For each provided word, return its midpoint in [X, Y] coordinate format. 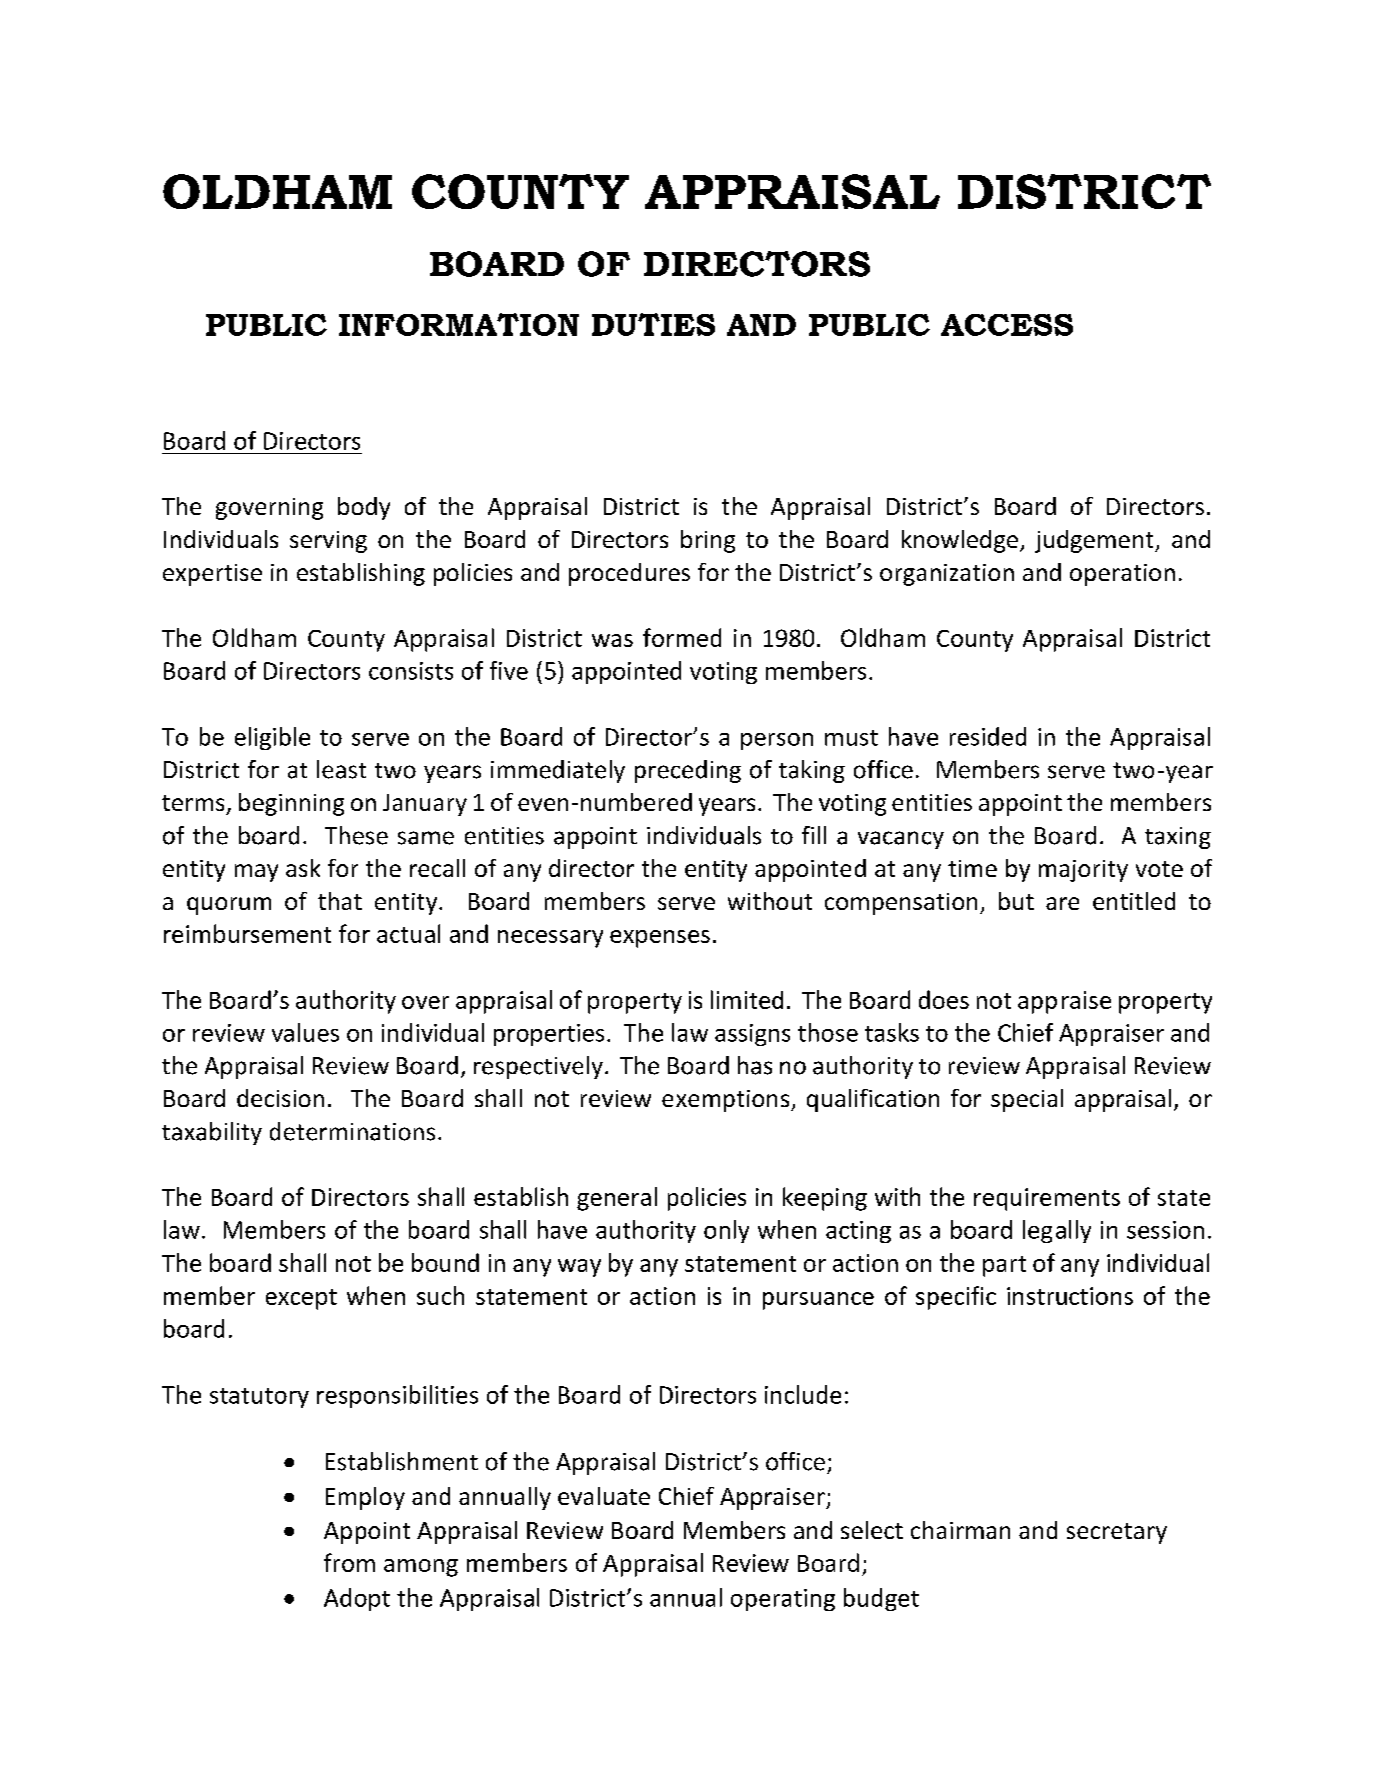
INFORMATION [459, 324]
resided [988, 736]
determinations [352, 1131]
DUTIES [653, 324]
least [341, 769]
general [617, 1199]
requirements [1047, 1199]
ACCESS [1007, 325]
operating [783, 1600]
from [349, 1562]
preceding [688, 771]
